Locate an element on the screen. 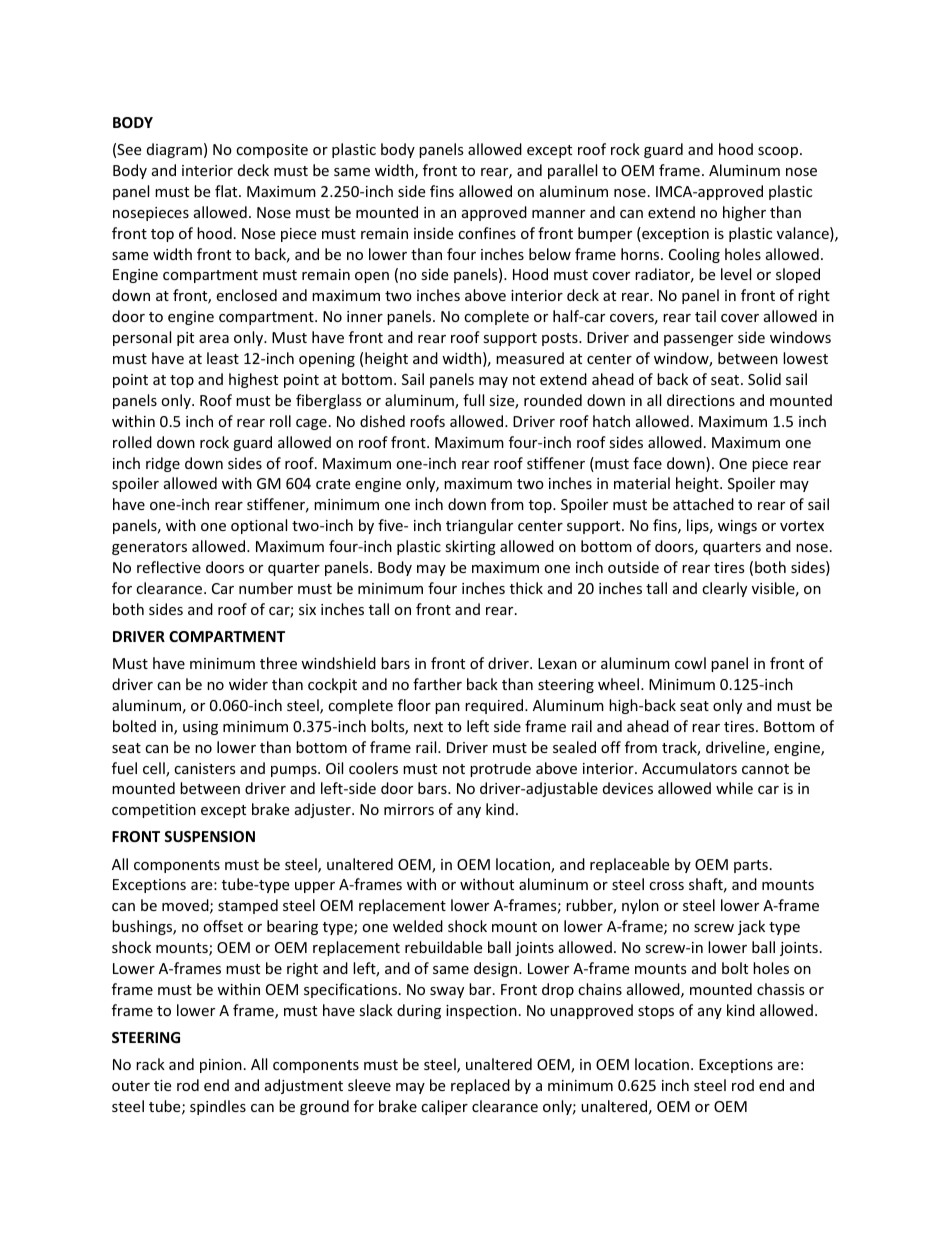 The height and width of the screenshot is (1233, 952). welded is located at coordinates (418, 926).
